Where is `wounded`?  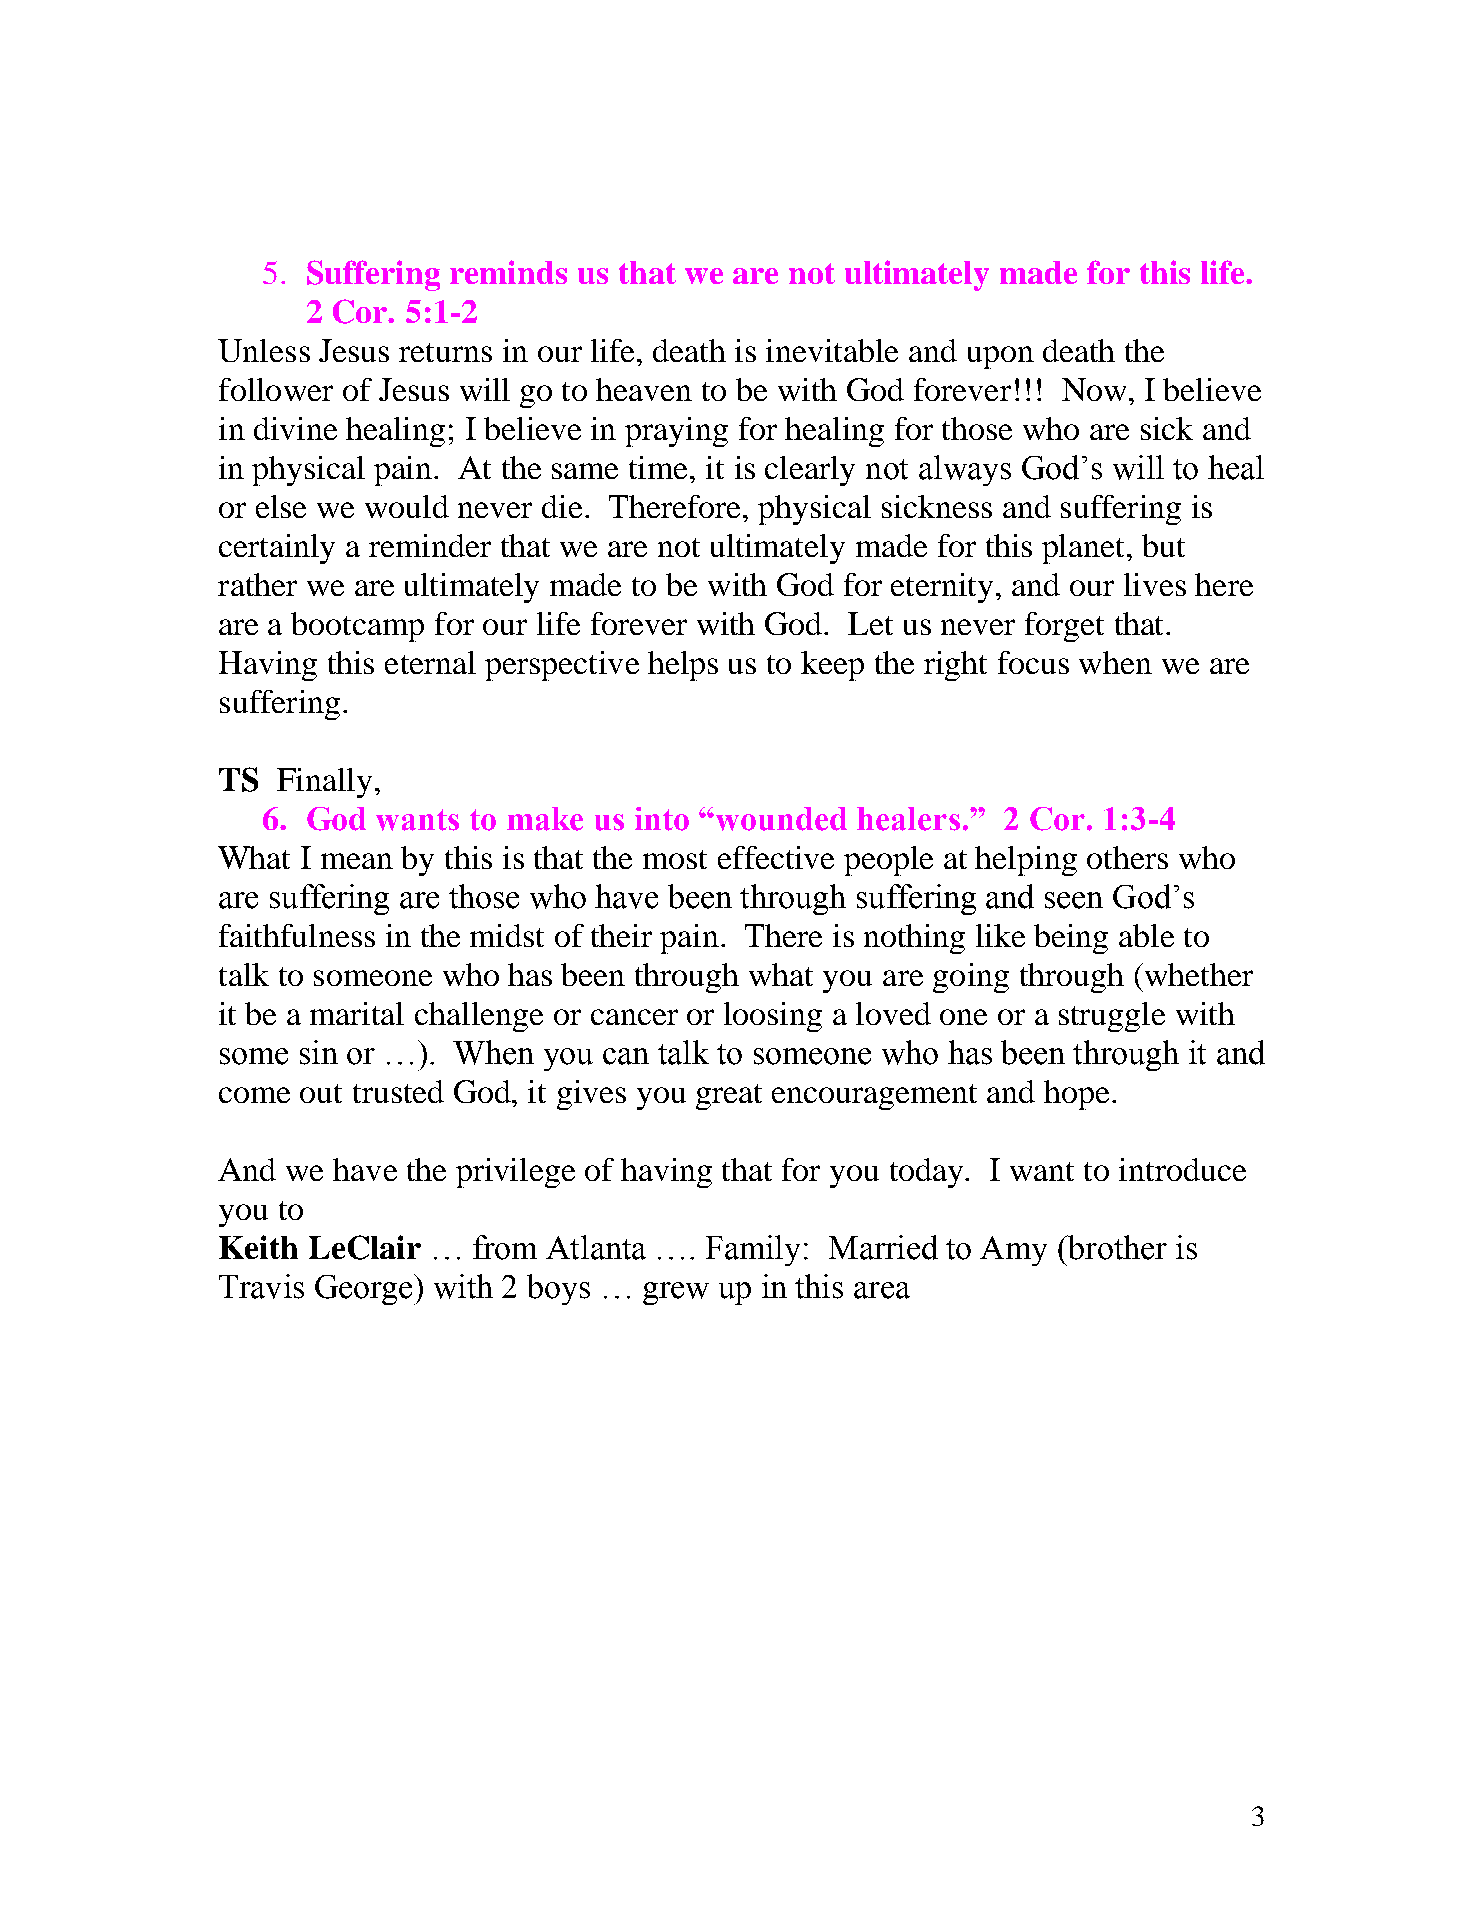
wounded is located at coordinates (781, 819).
